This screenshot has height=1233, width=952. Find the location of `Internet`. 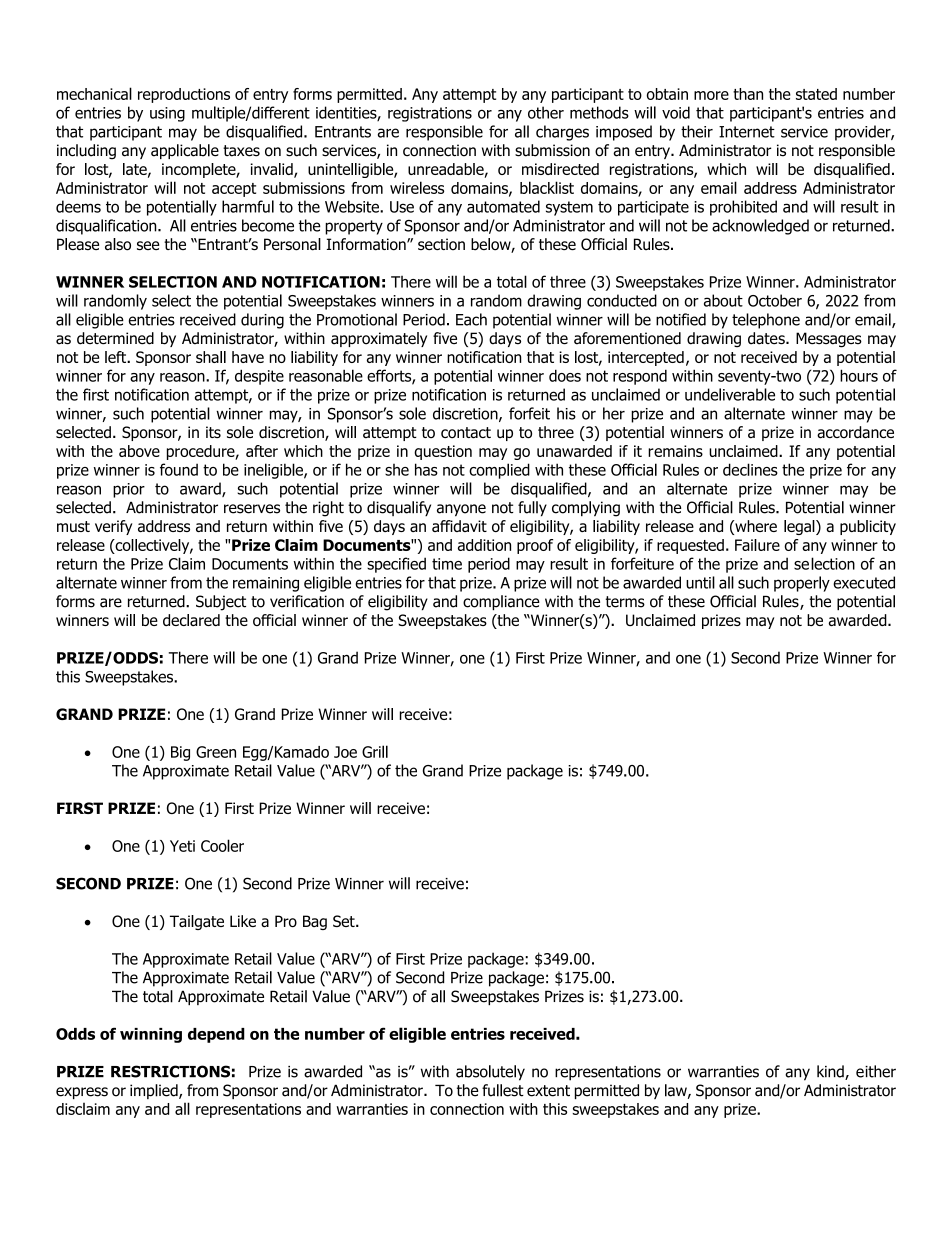

Internet is located at coordinates (747, 132).
